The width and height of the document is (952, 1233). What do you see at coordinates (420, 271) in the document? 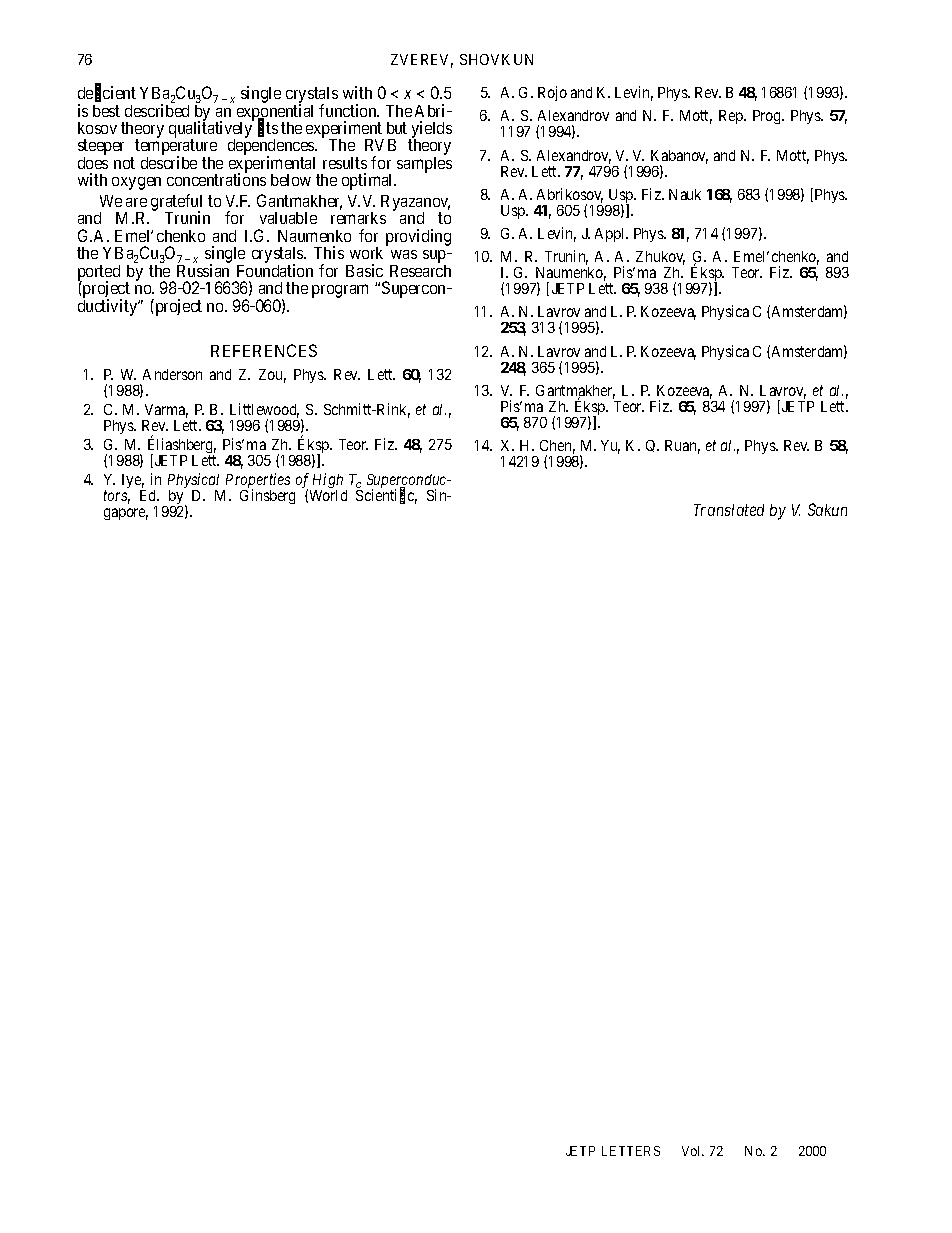
I see `Research` at bounding box center [420, 271].
